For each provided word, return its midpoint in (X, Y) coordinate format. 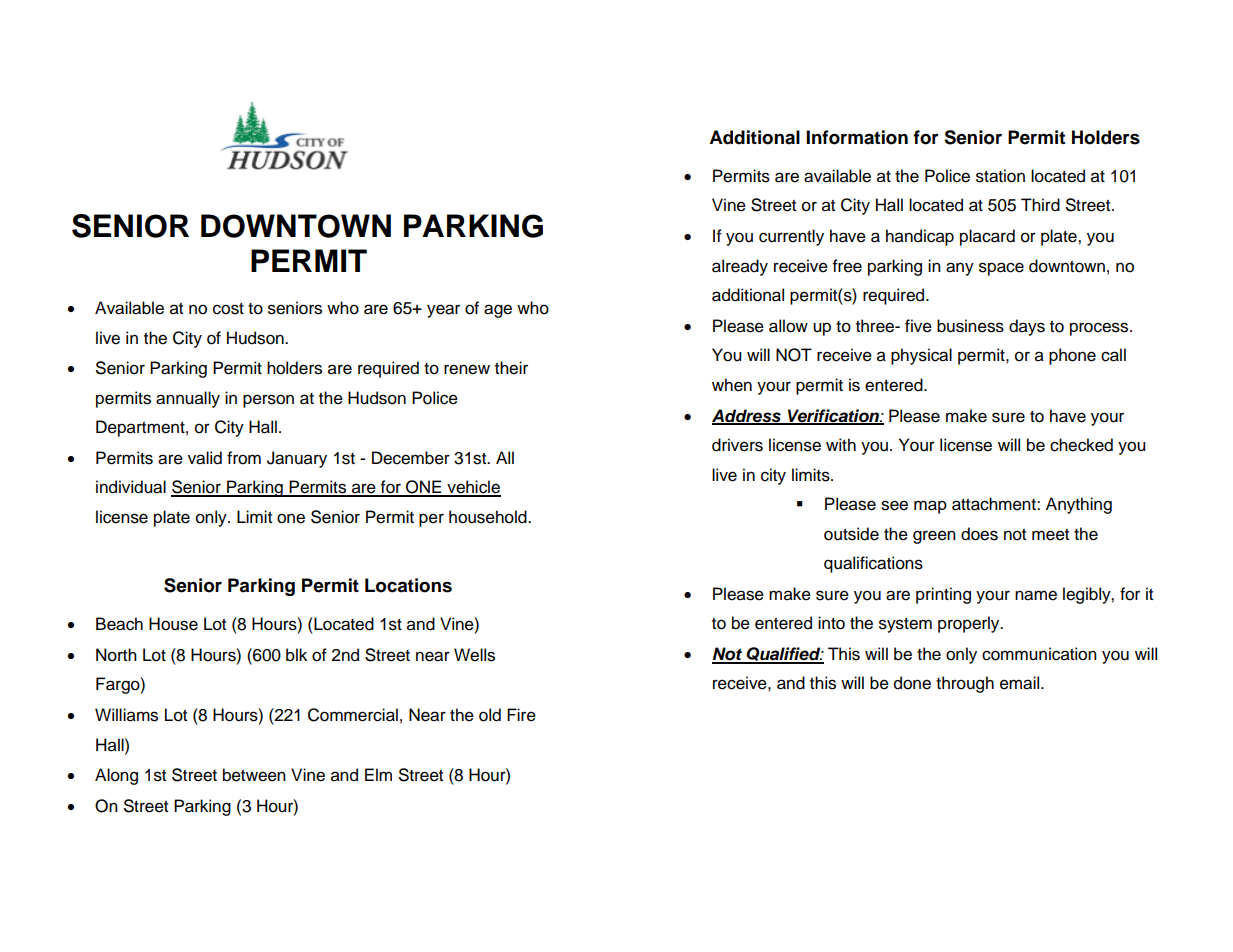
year (443, 311)
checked (1081, 445)
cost (228, 309)
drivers (737, 445)
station (1000, 176)
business (970, 326)
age (498, 311)
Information (857, 137)
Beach (119, 624)
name (1036, 595)
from (244, 458)
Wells (474, 655)
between (254, 775)
